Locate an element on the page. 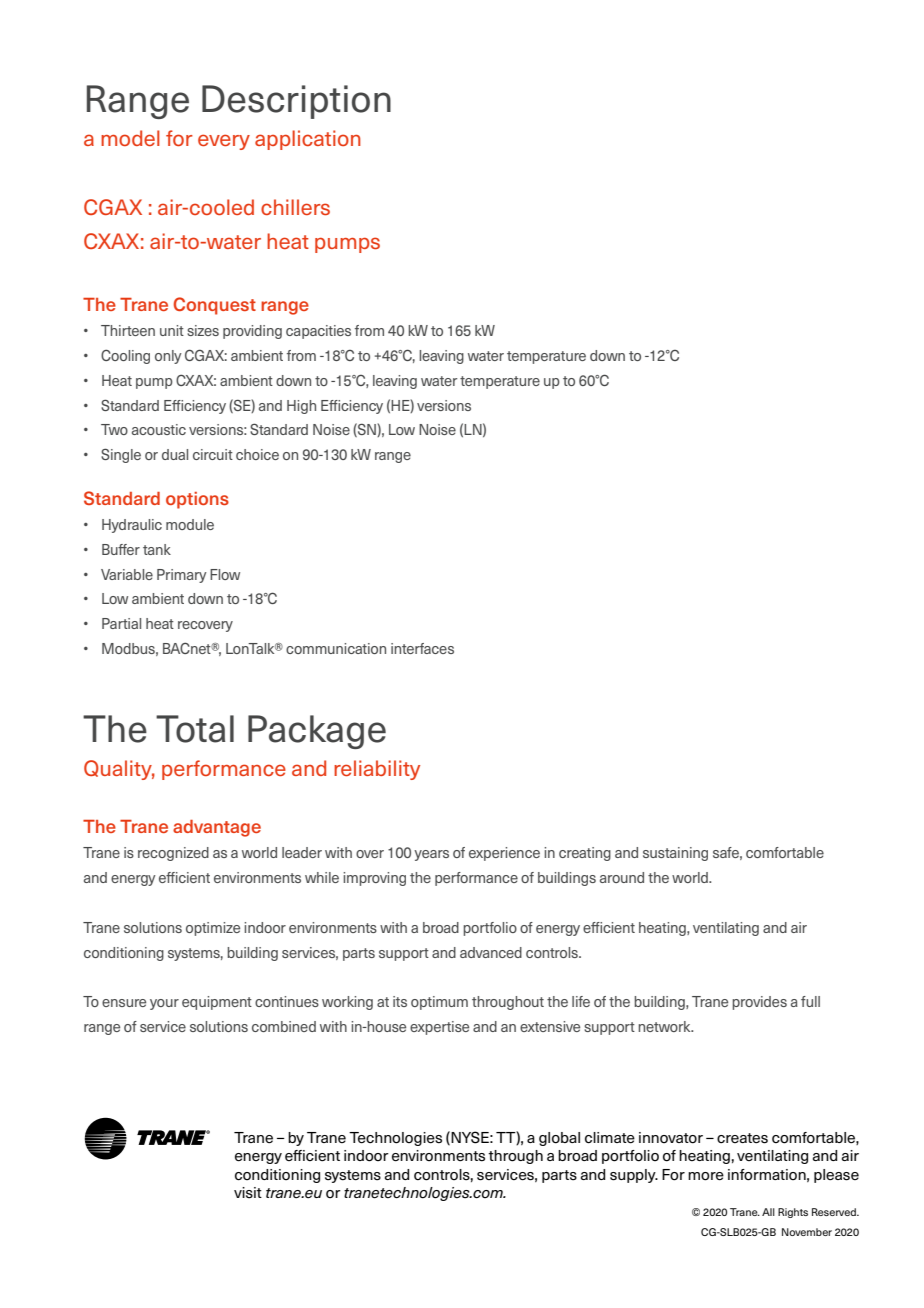 The image size is (924, 1308). application is located at coordinates (308, 140).
